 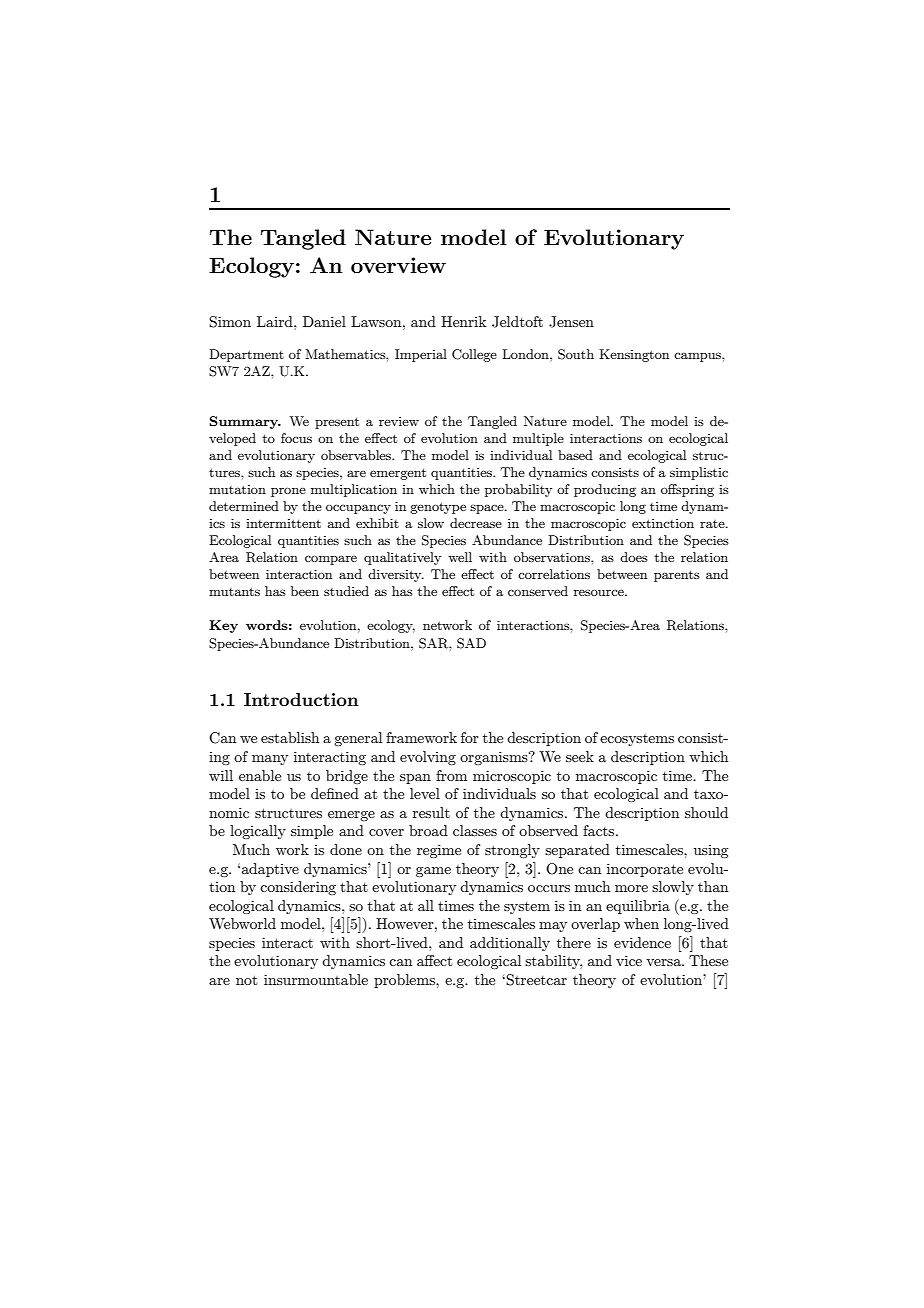 What do you see at coordinates (677, 576) in the page?
I see `parents` at bounding box center [677, 576].
